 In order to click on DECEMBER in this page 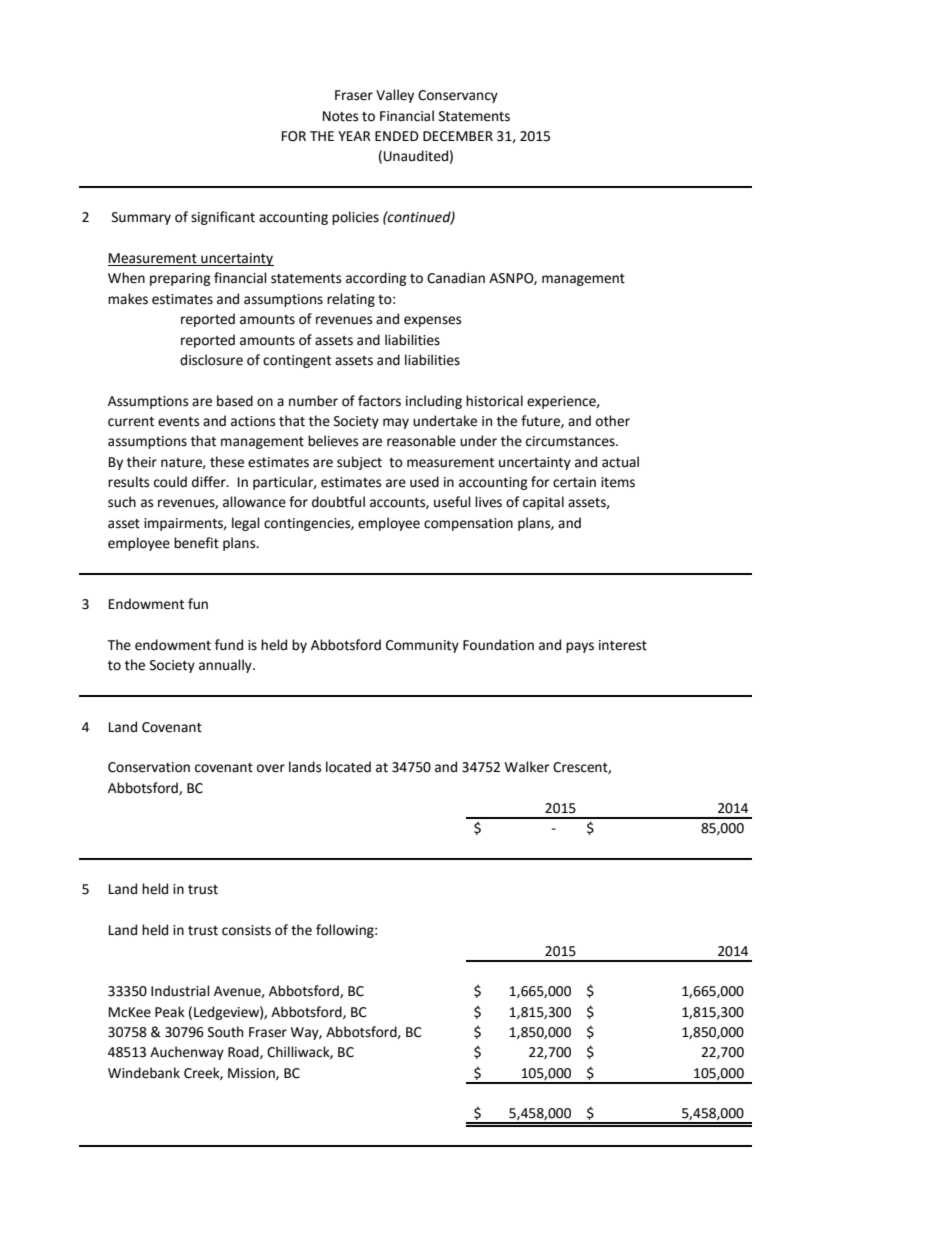, I will do `click(458, 136)`.
